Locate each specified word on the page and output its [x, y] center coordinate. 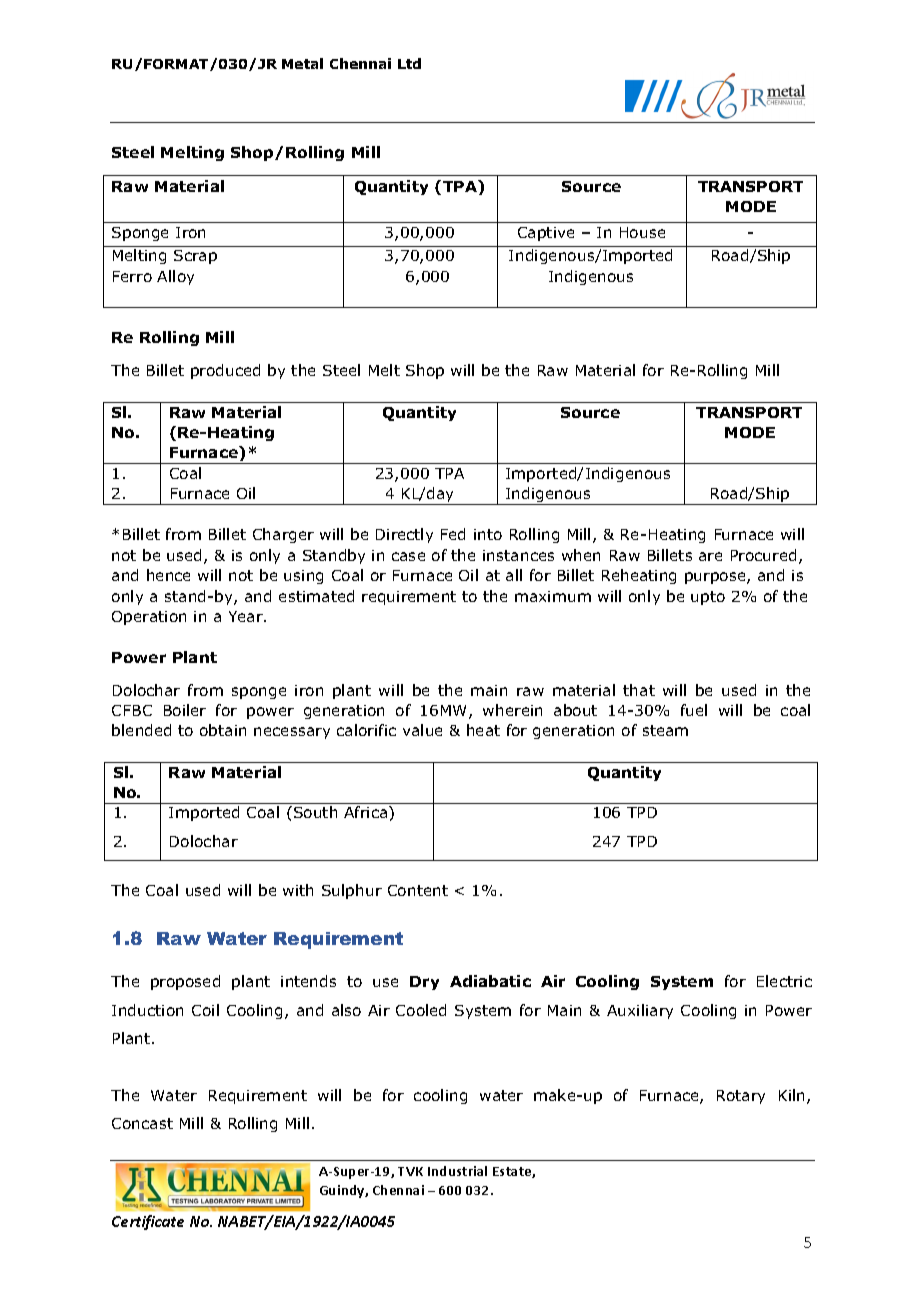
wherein [512, 710]
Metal [302, 63]
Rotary [741, 1097]
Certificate [148, 1222]
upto [708, 598]
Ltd [409, 63]
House [642, 232]
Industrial [457, 1171]
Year [247, 616]
